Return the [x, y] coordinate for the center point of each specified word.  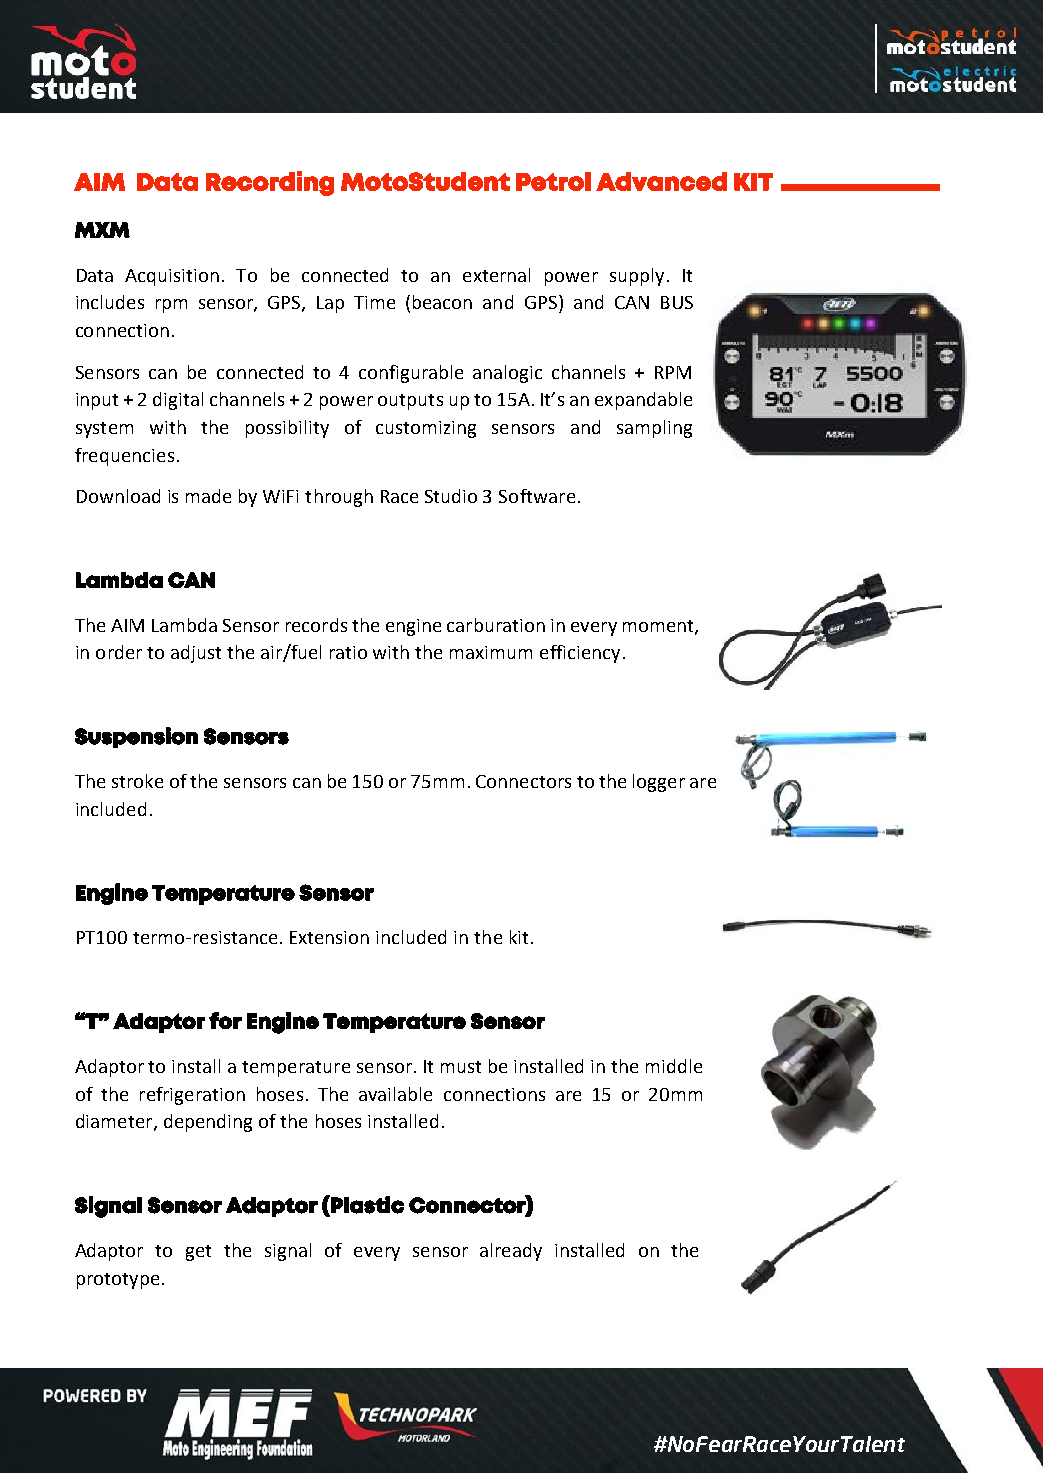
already [511, 1252]
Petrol [553, 181]
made [208, 496]
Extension [329, 937]
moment [659, 627]
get [198, 1253]
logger [659, 783]
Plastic [366, 1204]
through [339, 498]
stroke [137, 781]
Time [374, 302]
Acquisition [172, 277]
